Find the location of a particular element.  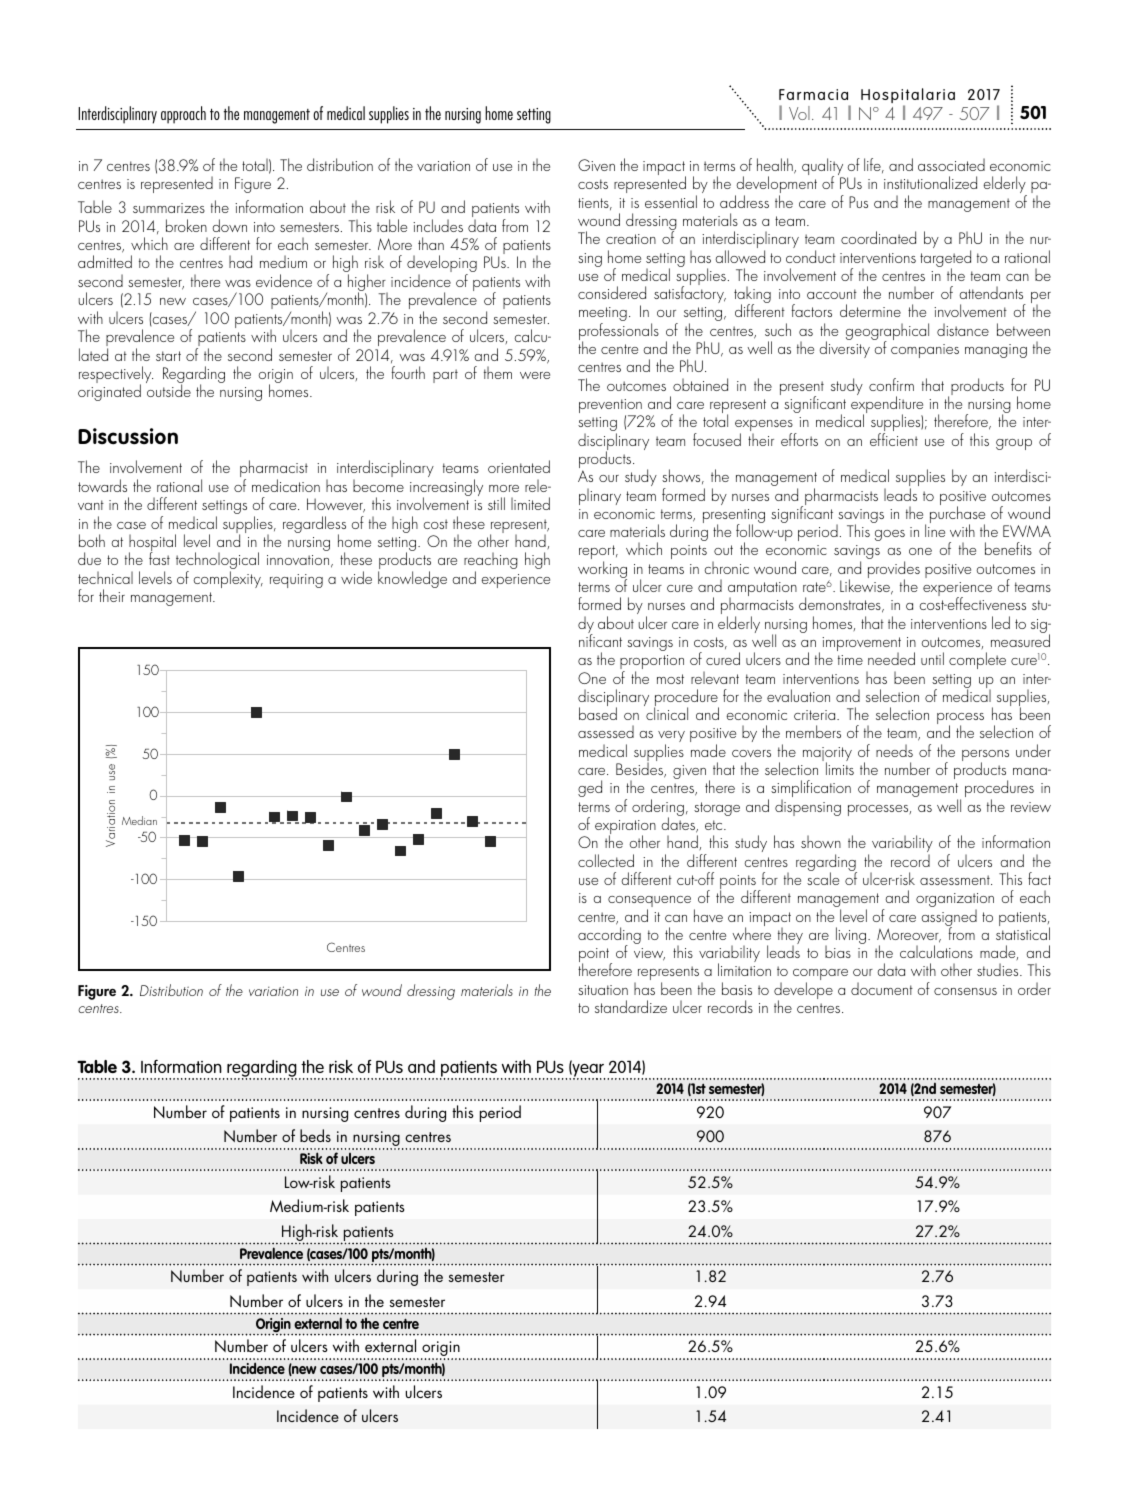

Besides is located at coordinates (640, 770).
